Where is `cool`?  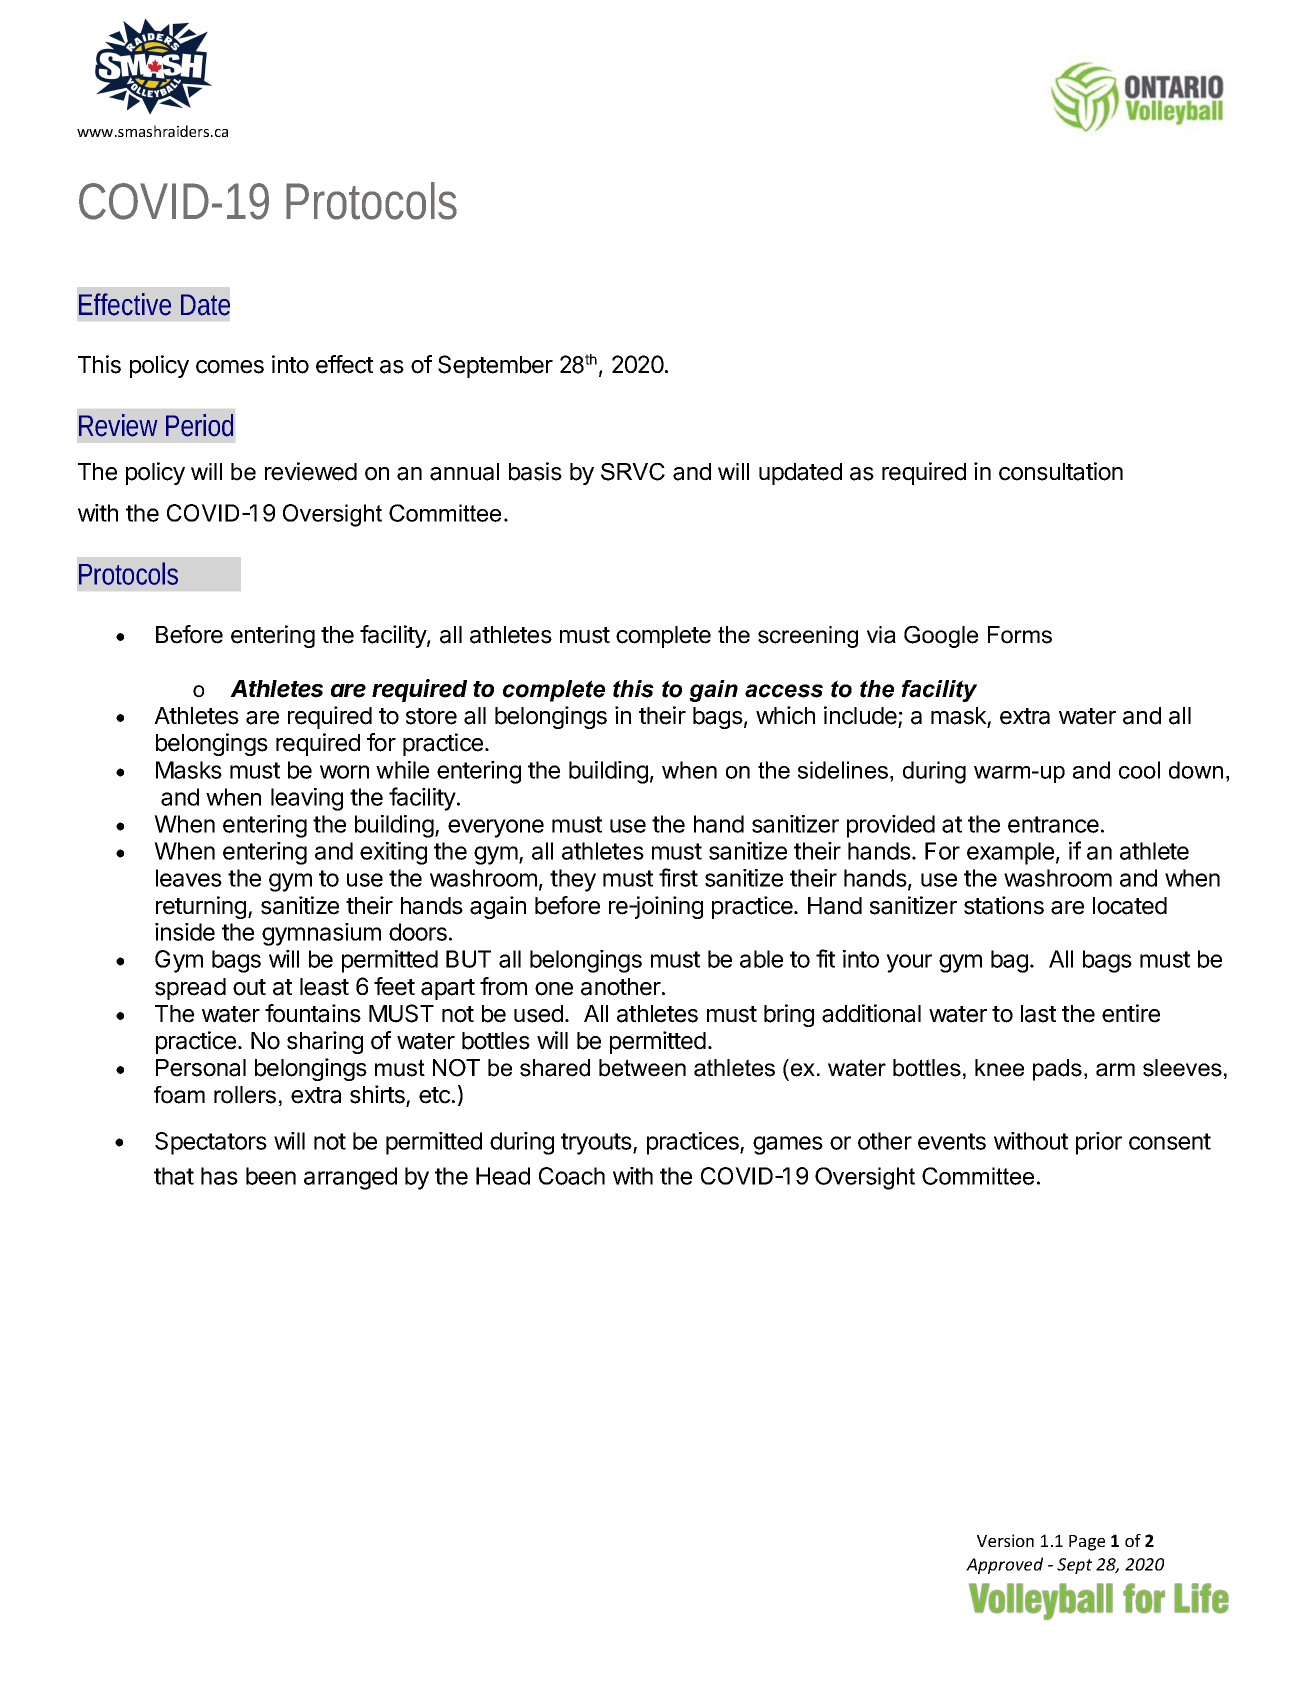
cool is located at coordinates (1139, 770).
